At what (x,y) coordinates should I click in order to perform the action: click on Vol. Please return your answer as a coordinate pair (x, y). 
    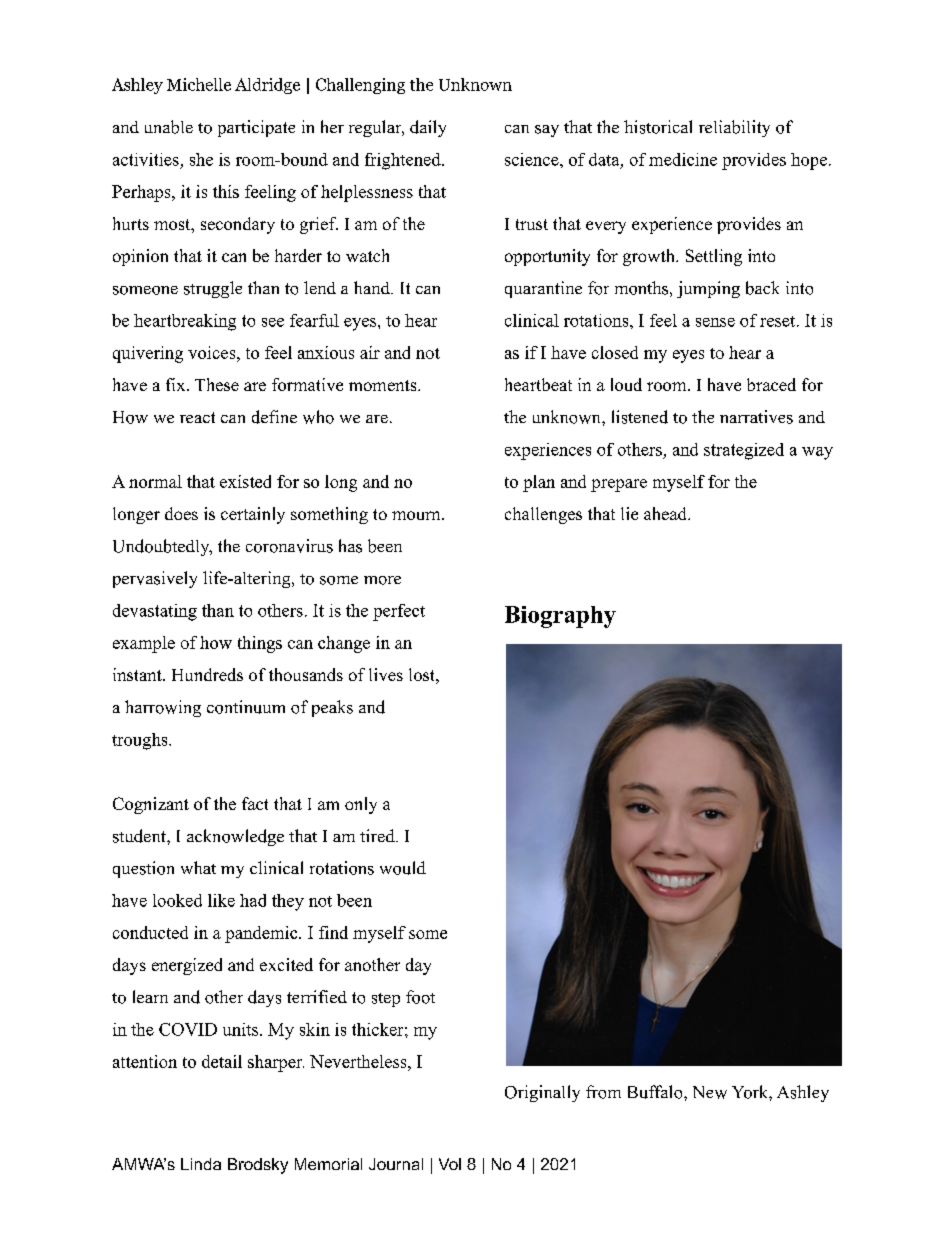
    Looking at the image, I should click on (450, 1164).
